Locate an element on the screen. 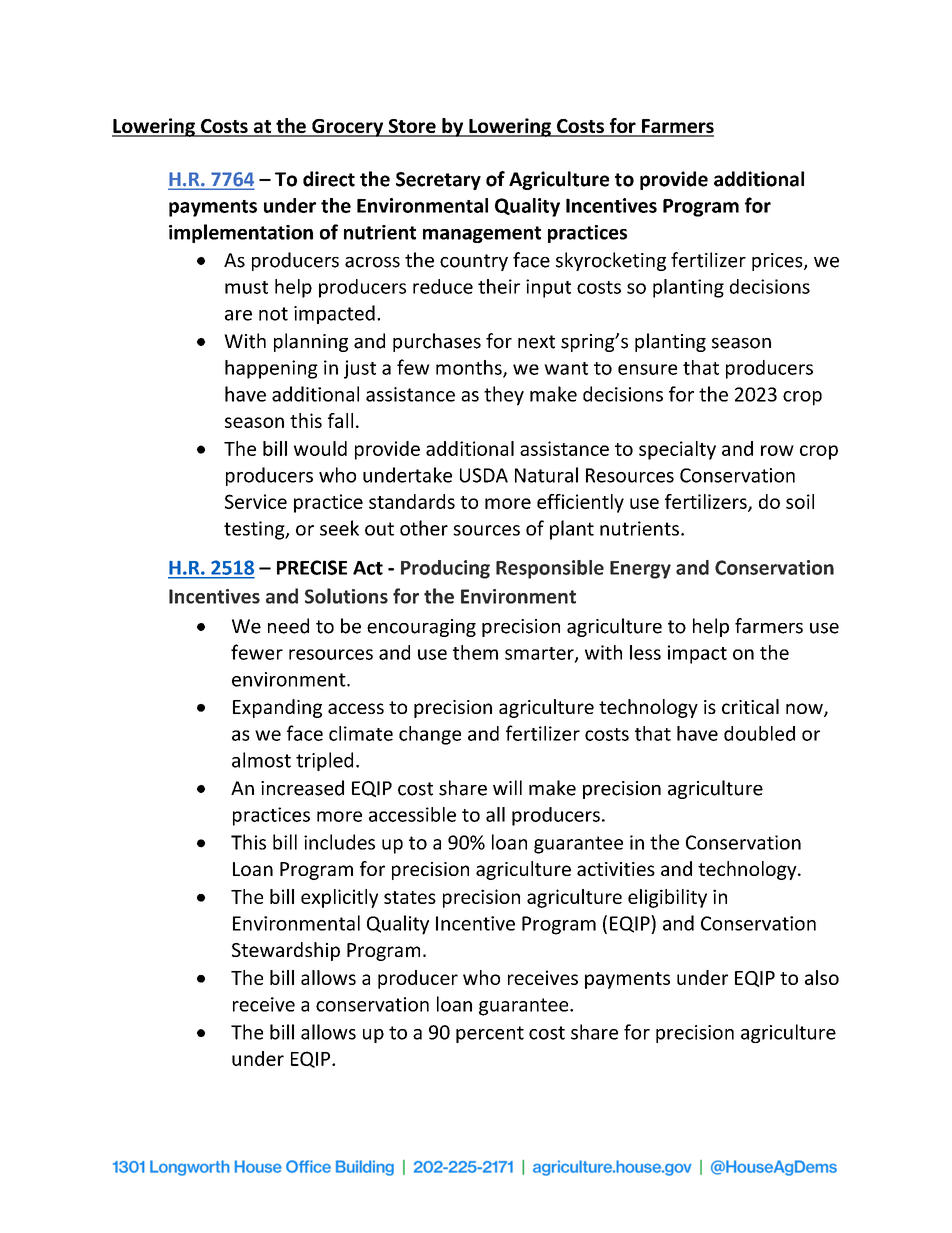 This screenshot has width=952, height=1233. Secretary is located at coordinates (438, 181).
